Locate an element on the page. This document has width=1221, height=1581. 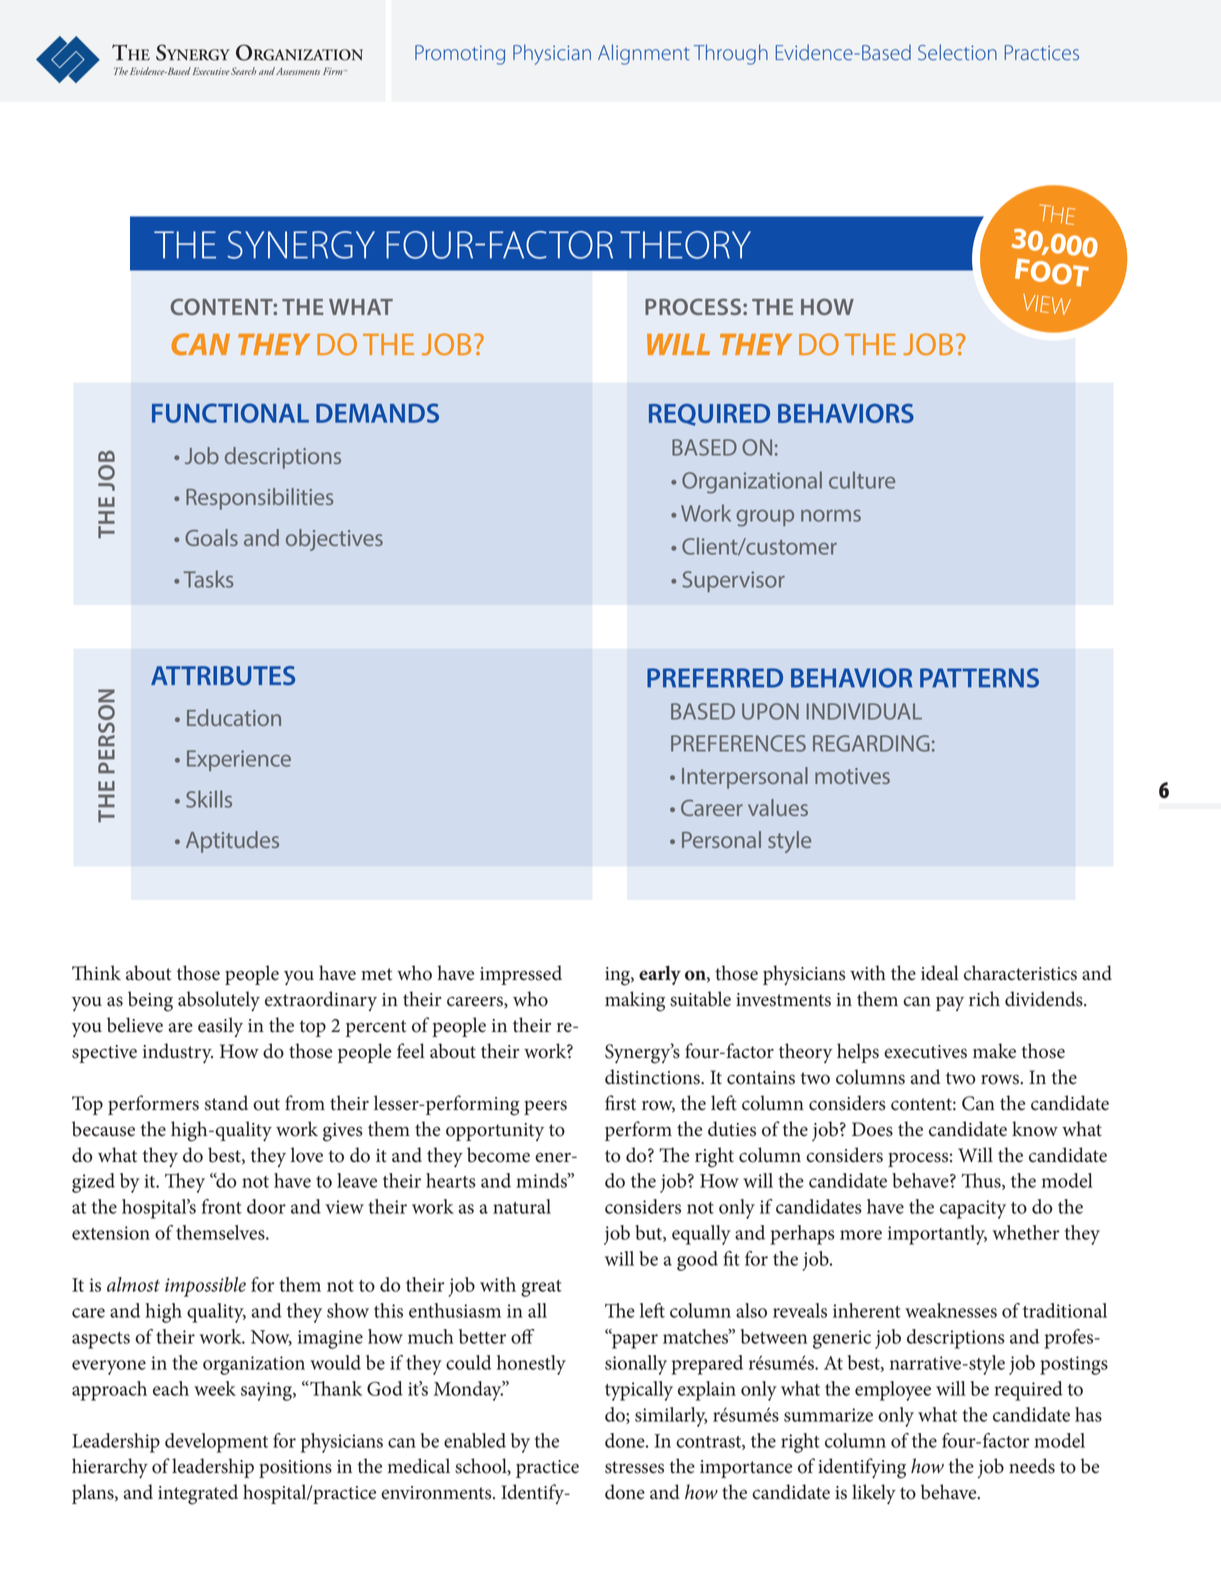
REGARDING is located at coordinates (871, 743).
